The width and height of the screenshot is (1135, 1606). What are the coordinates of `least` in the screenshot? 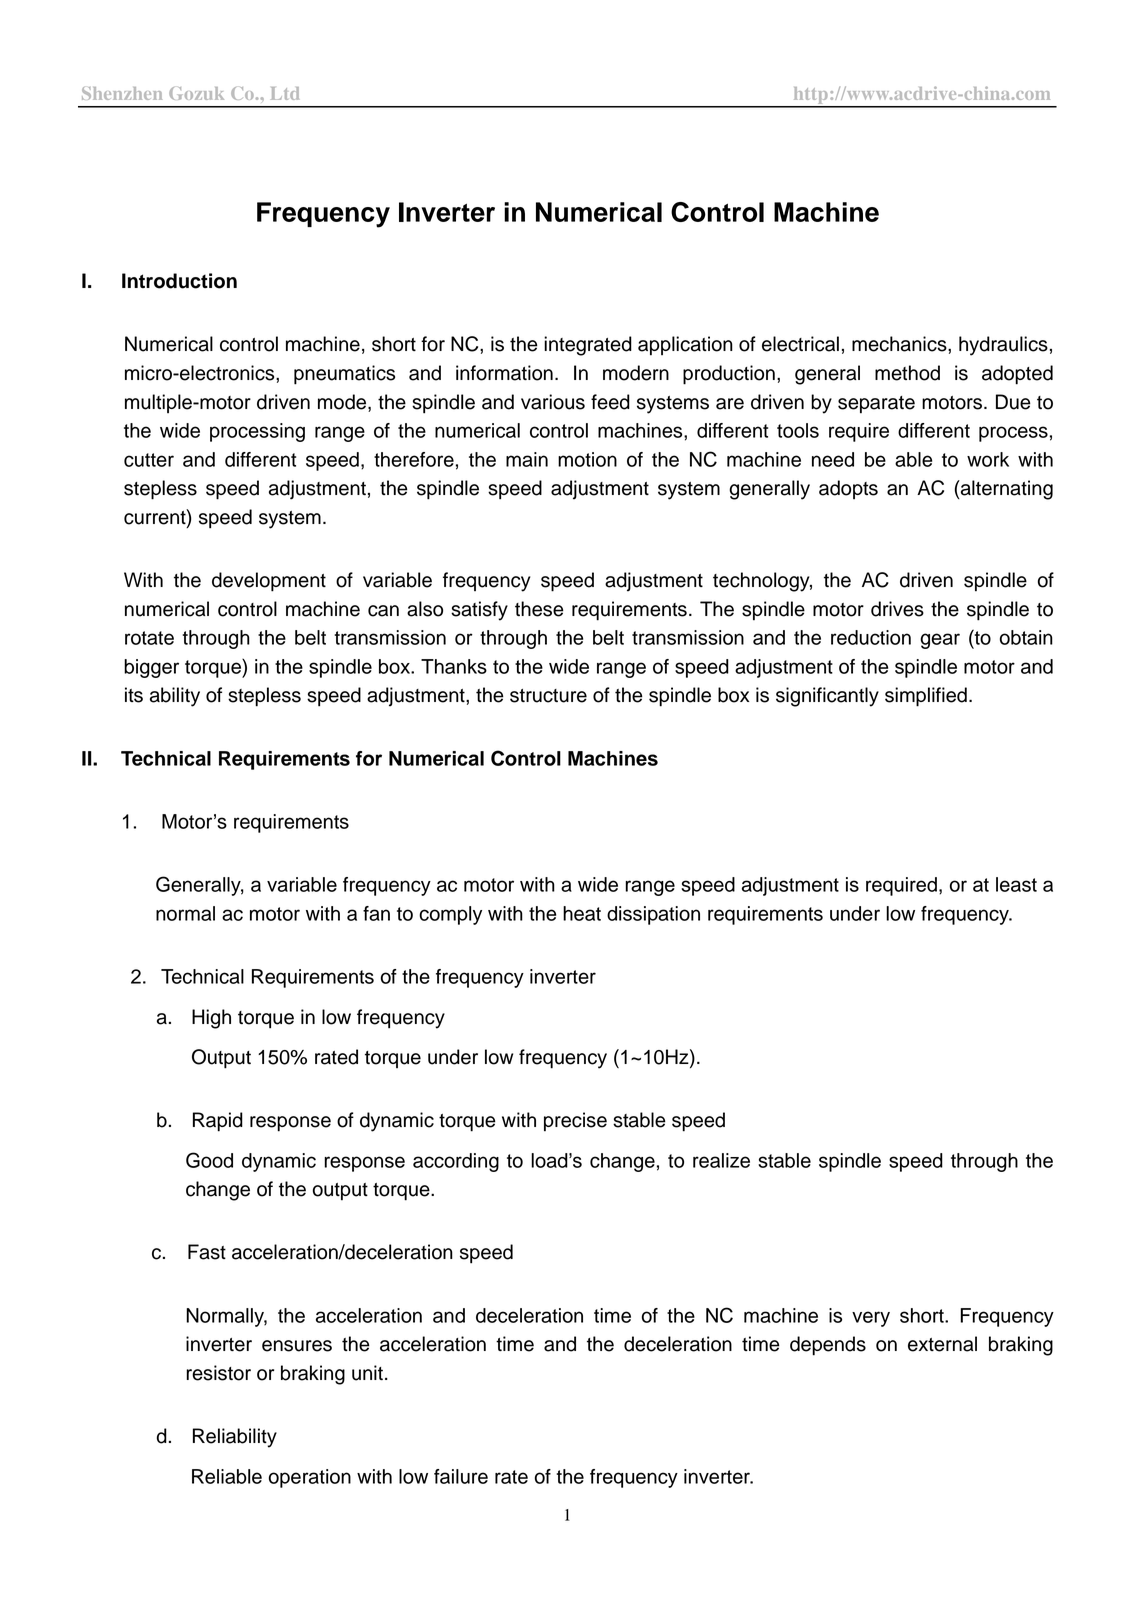 It's located at (1016, 884).
